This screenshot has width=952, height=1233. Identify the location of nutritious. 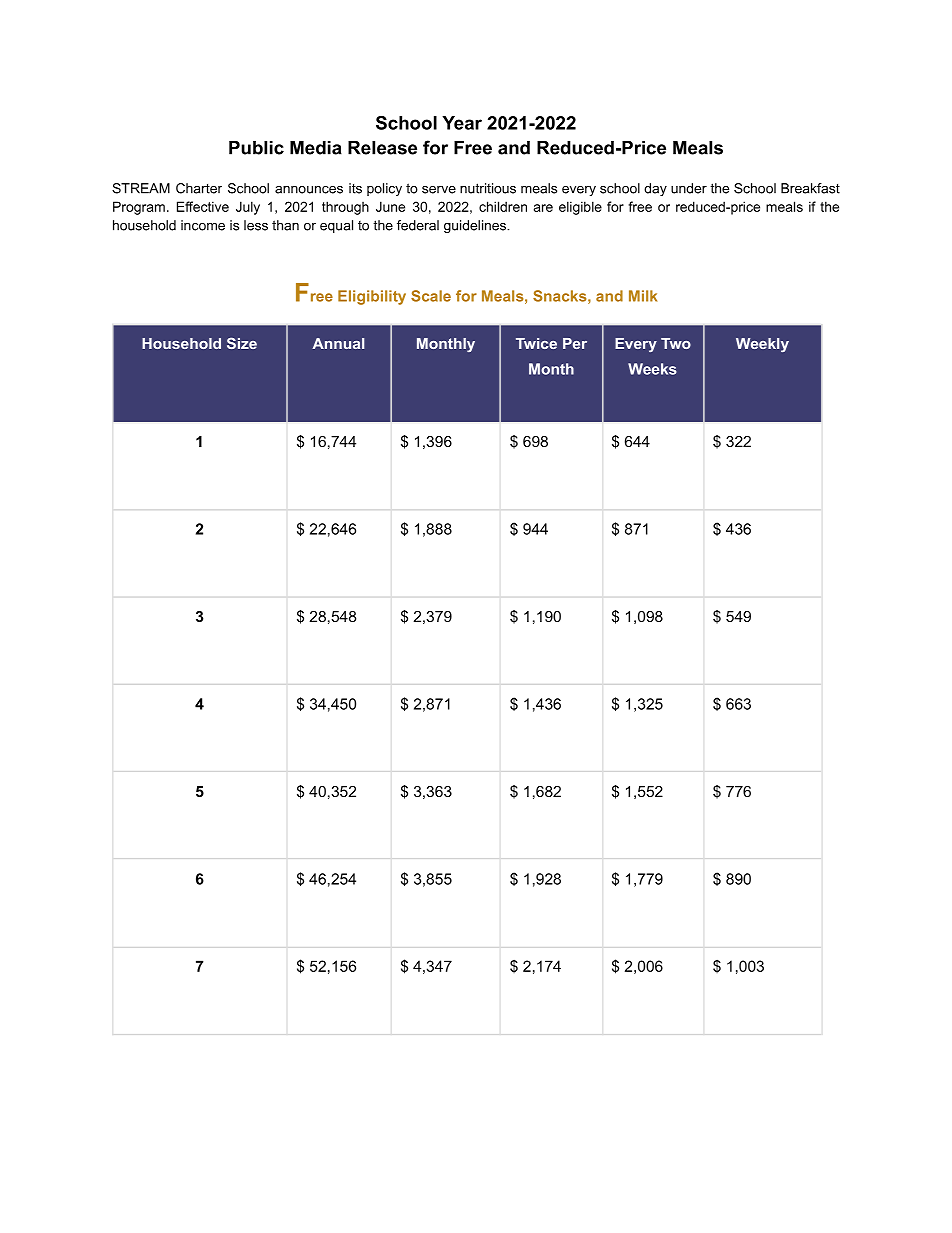
(488, 188).
